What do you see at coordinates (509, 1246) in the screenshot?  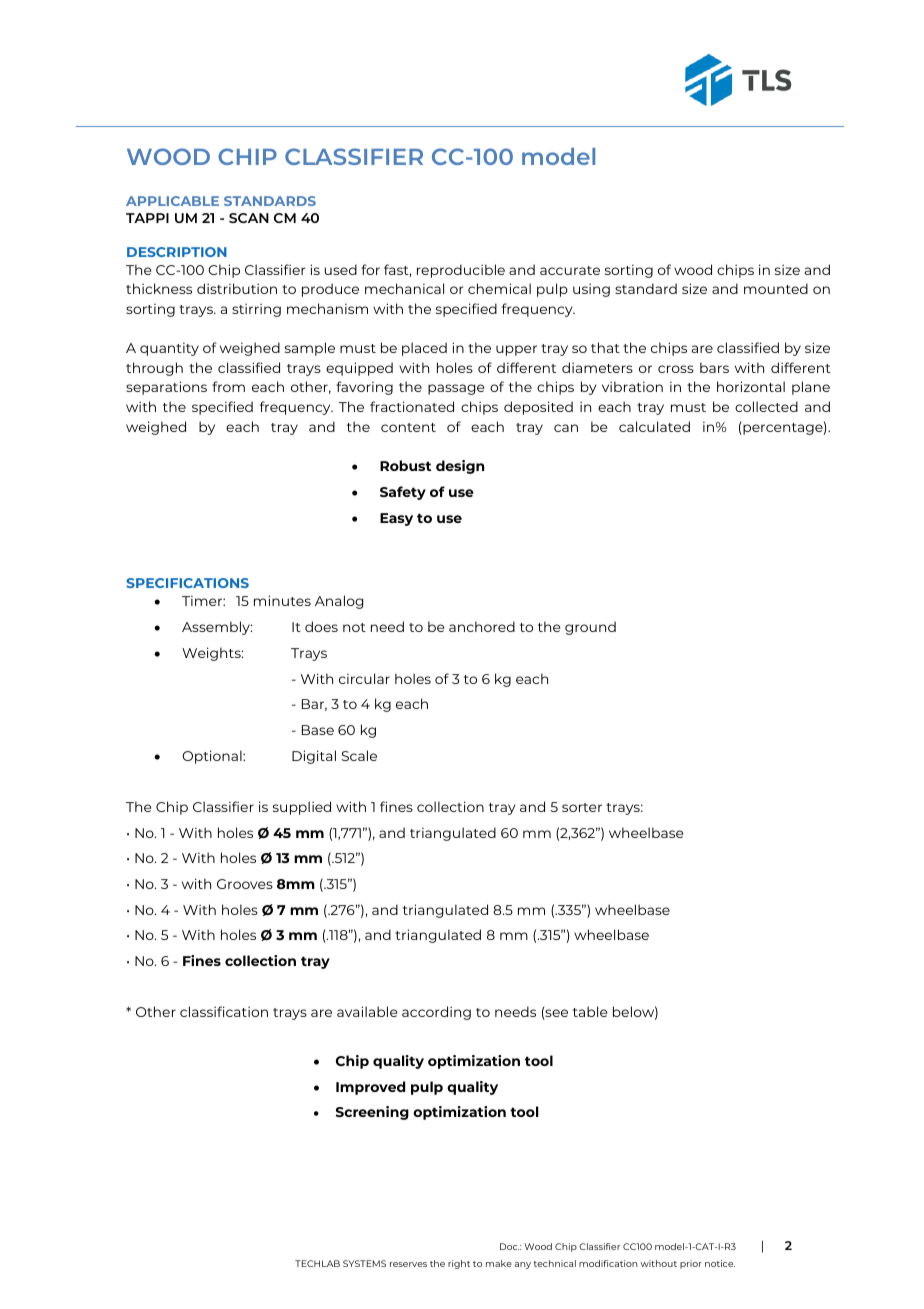 I see `Doc` at bounding box center [509, 1246].
